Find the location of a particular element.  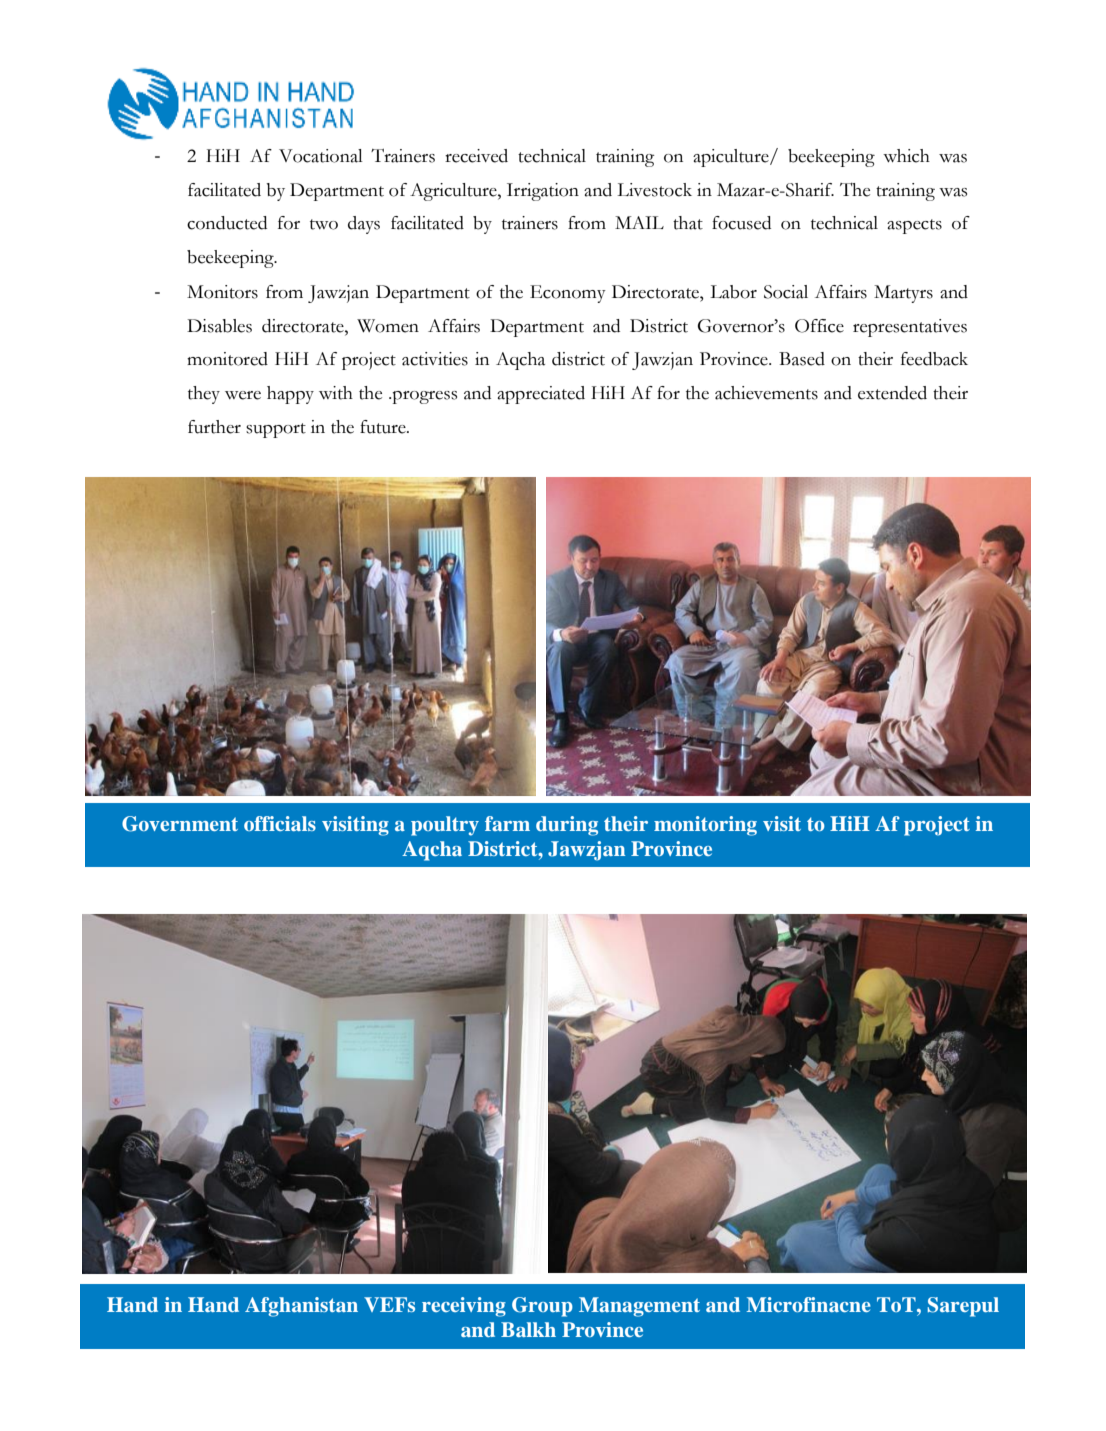

conducted is located at coordinates (227, 223).
